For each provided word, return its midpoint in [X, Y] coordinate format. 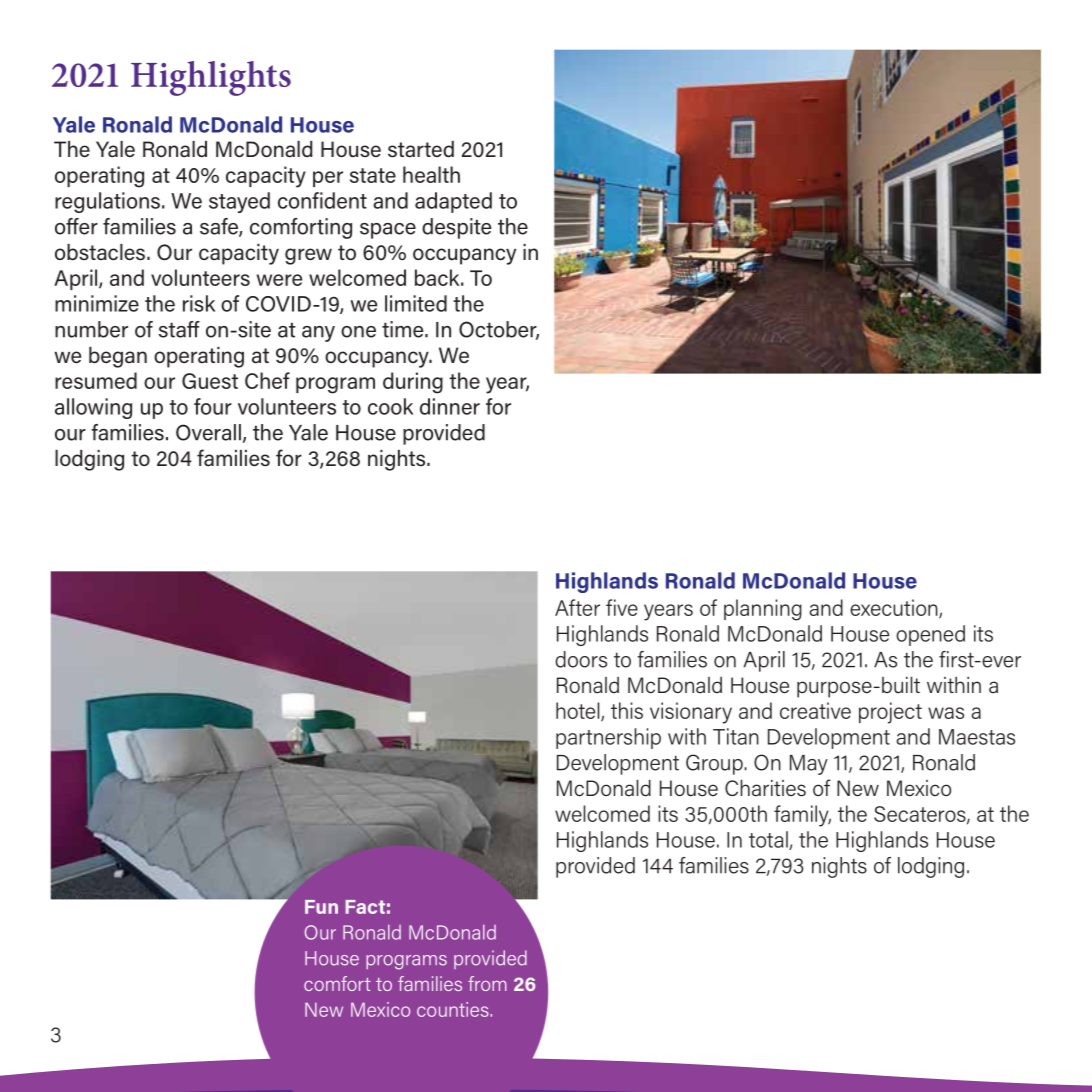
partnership [608, 738]
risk [199, 303]
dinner [450, 406]
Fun [321, 907]
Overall [208, 432]
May [809, 765]
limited [416, 303]
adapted [453, 202]
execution [895, 608]
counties [453, 1009]
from [487, 983]
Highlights [211, 78]
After [577, 607]
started [421, 149]
